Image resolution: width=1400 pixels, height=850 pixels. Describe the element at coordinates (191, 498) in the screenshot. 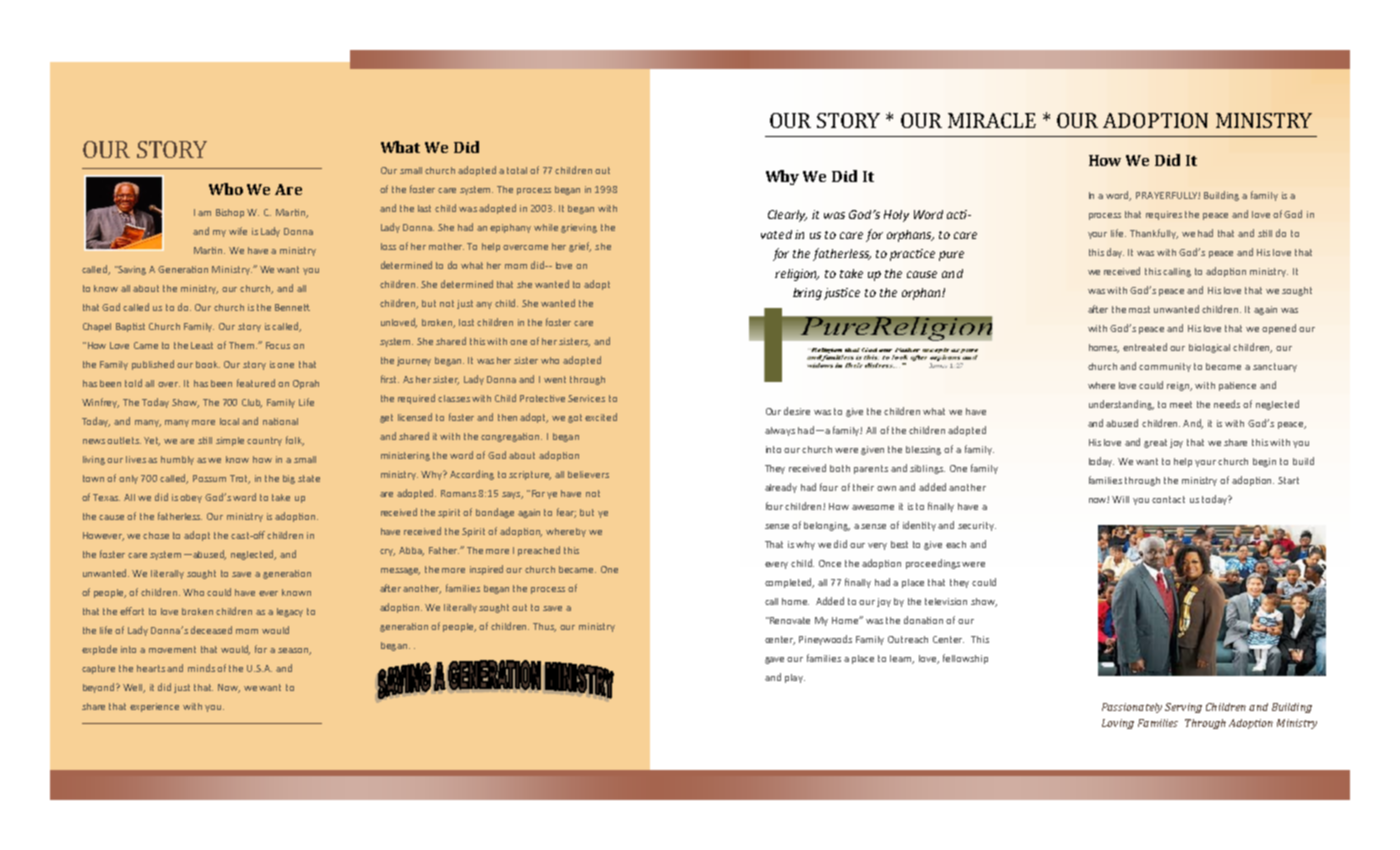

I see `obey` at that location.
